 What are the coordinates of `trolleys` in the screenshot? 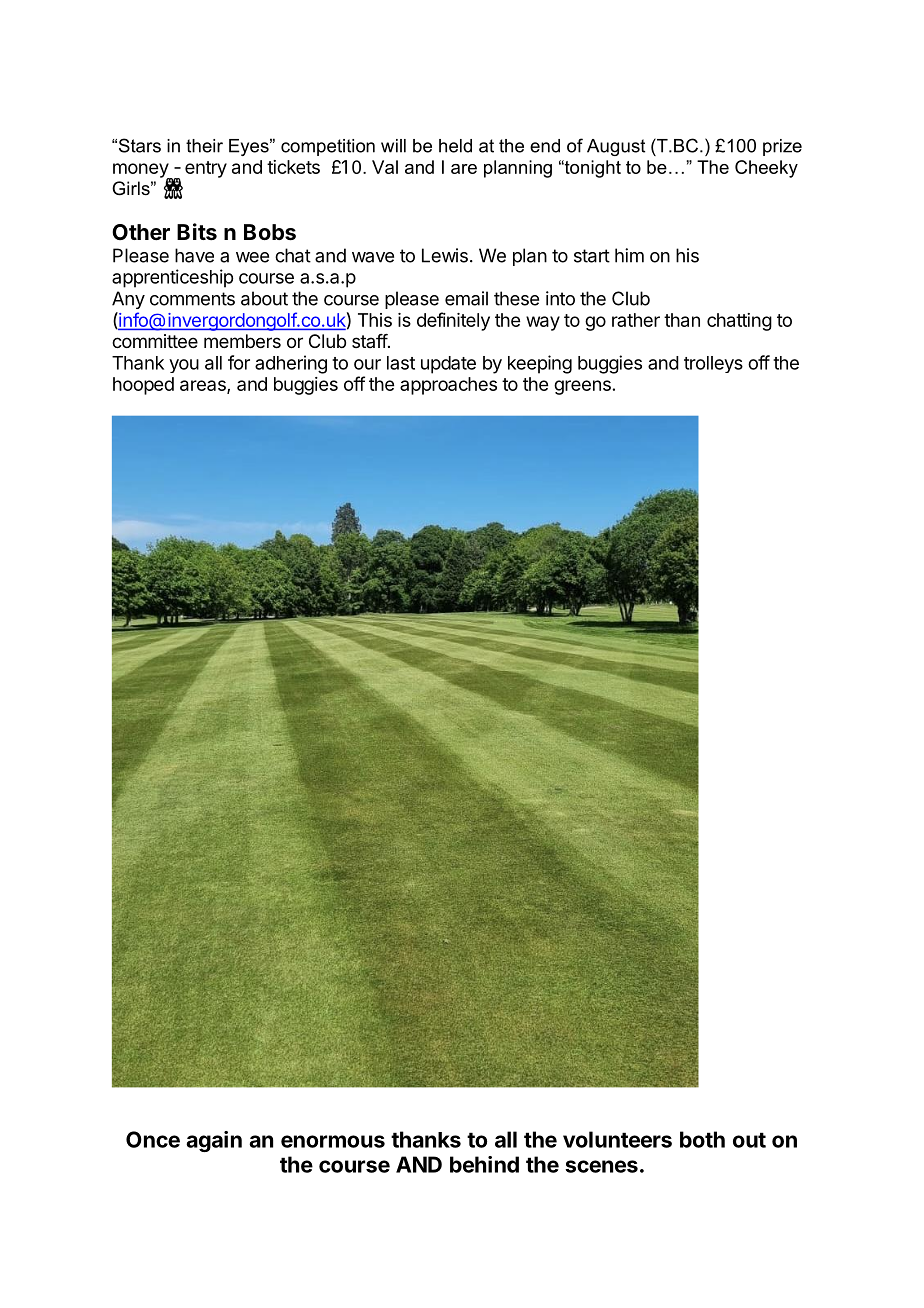 It's located at (713, 364).
